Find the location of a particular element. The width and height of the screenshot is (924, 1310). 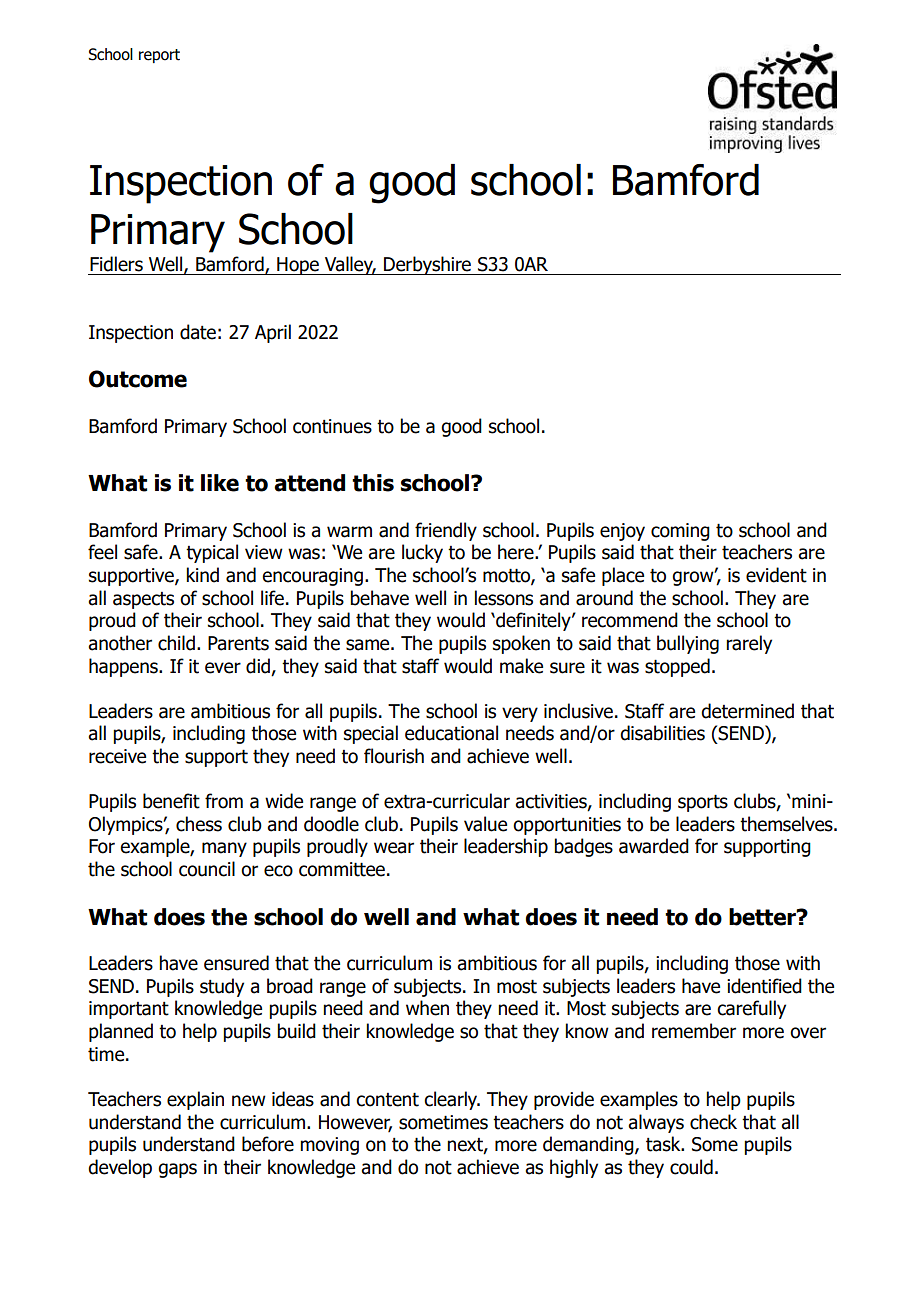

benefit is located at coordinates (171, 801).
